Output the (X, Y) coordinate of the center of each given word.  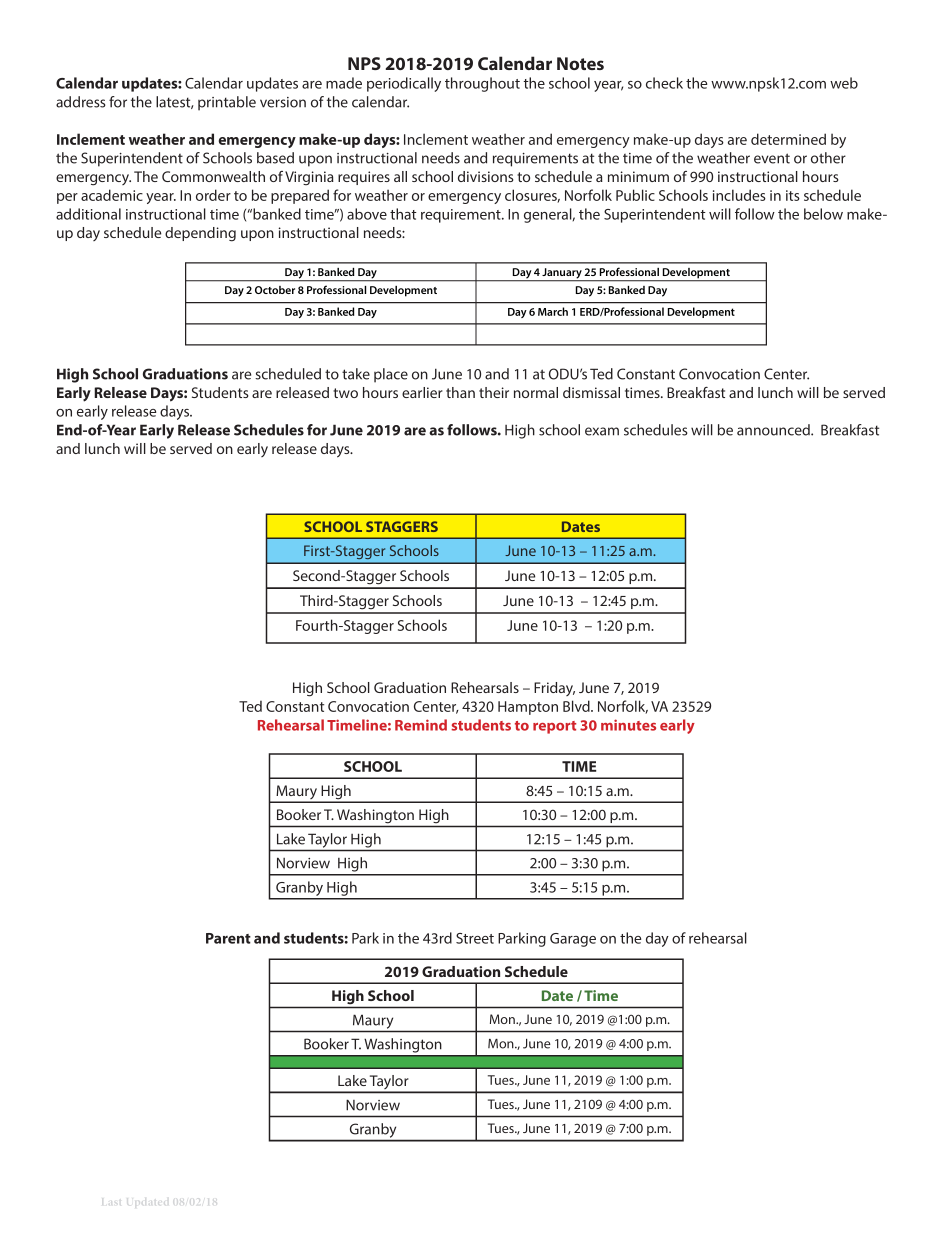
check (664, 83)
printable (227, 103)
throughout (482, 84)
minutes (628, 725)
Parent (228, 938)
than (460, 392)
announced (774, 430)
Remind (421, 725)
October (275, 290)
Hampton (528, 708)
